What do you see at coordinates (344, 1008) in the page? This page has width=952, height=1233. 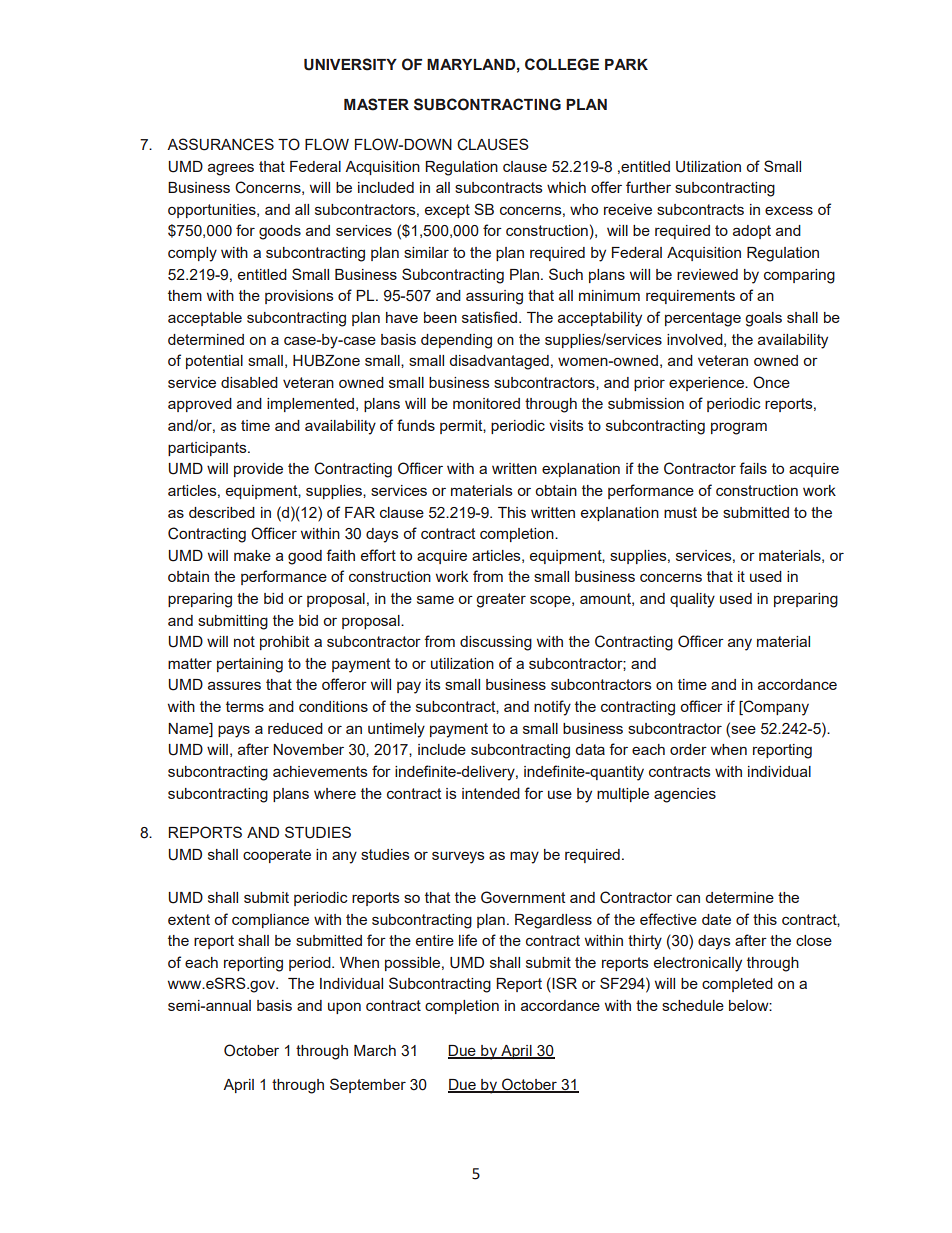 I see `upon` at bounding box center [344, 1008].
